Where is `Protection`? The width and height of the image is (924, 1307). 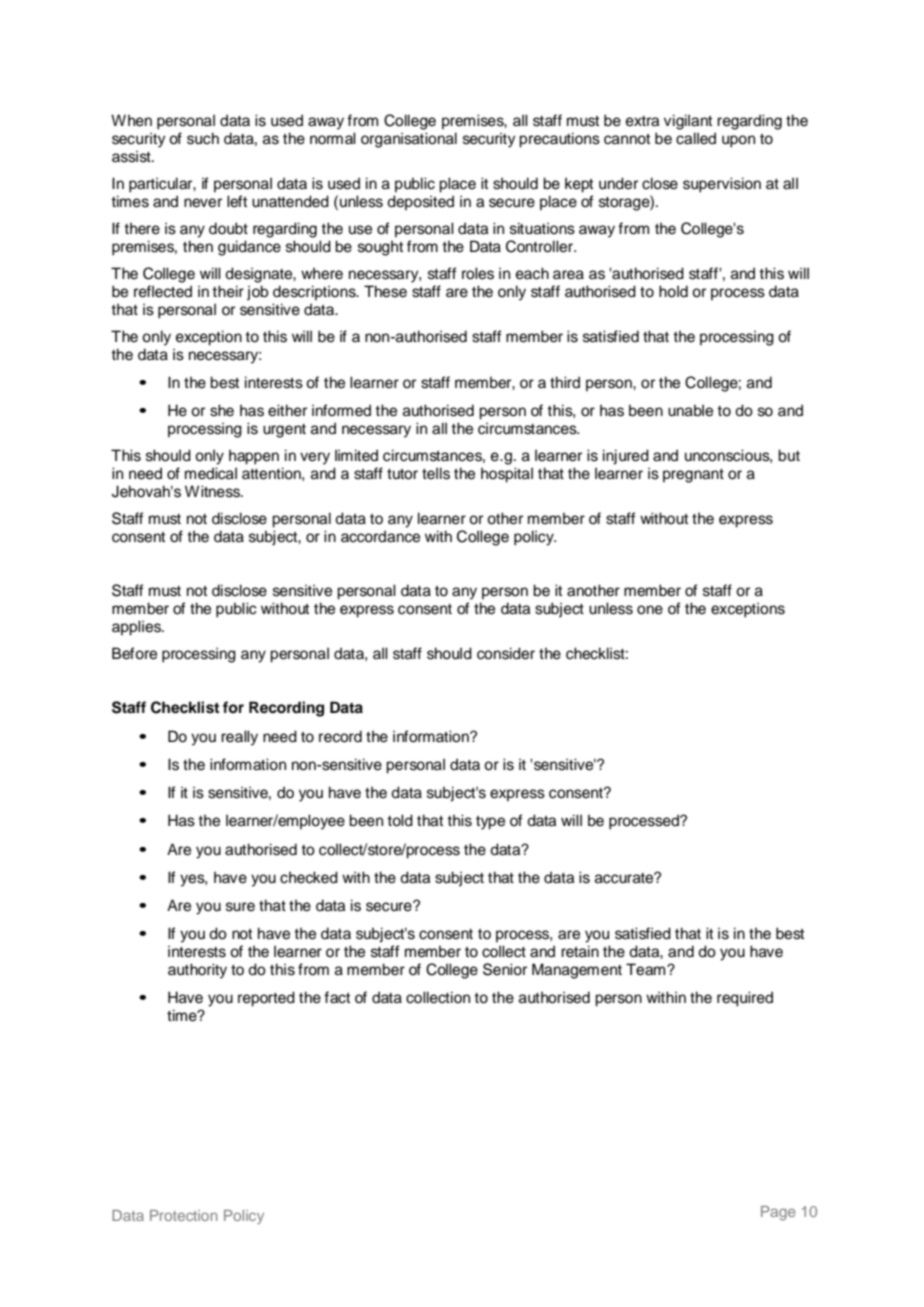 Protection is located at coordinates (184, 1215).
